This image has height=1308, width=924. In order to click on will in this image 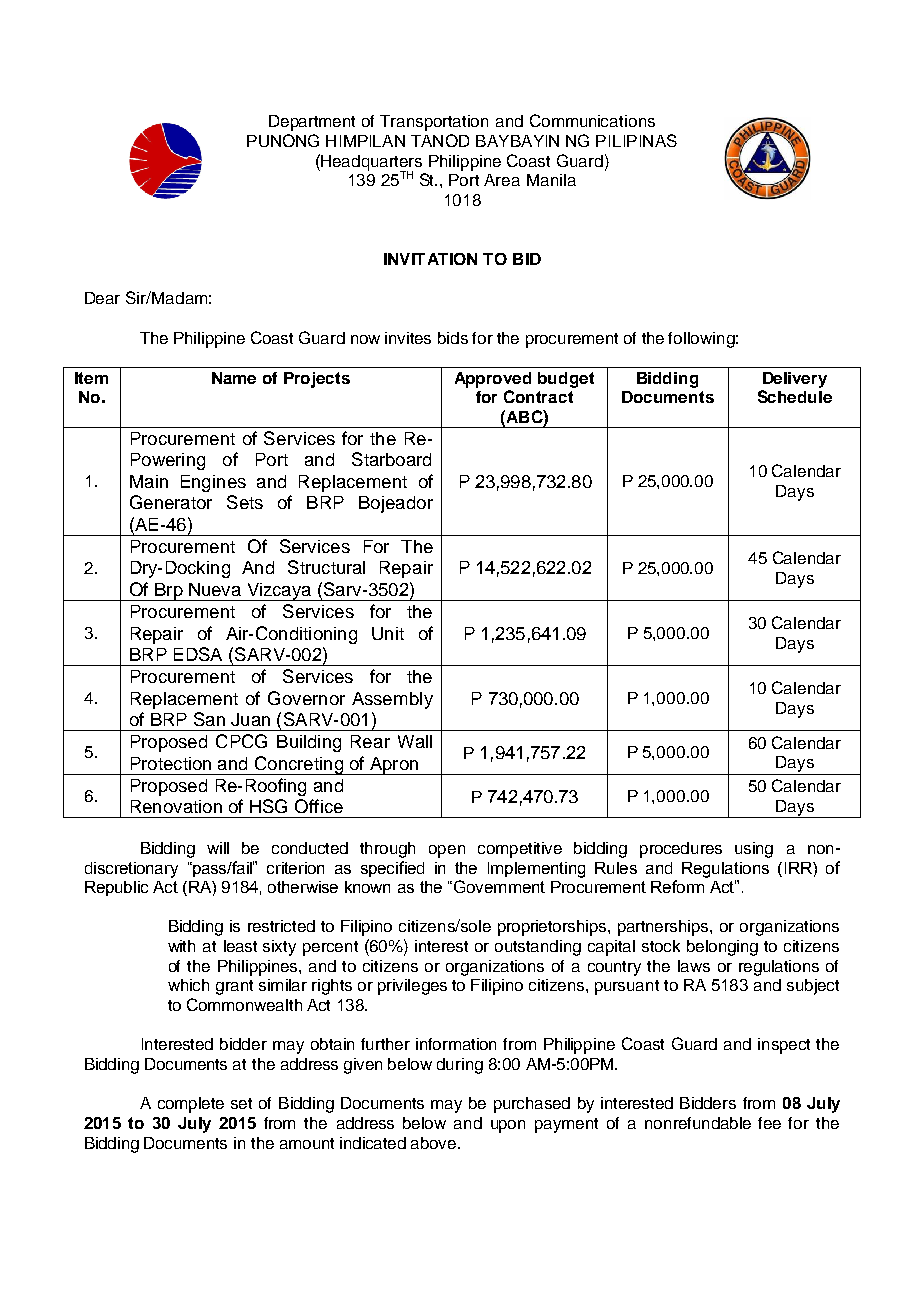, I will do `click(218, 848)`.
